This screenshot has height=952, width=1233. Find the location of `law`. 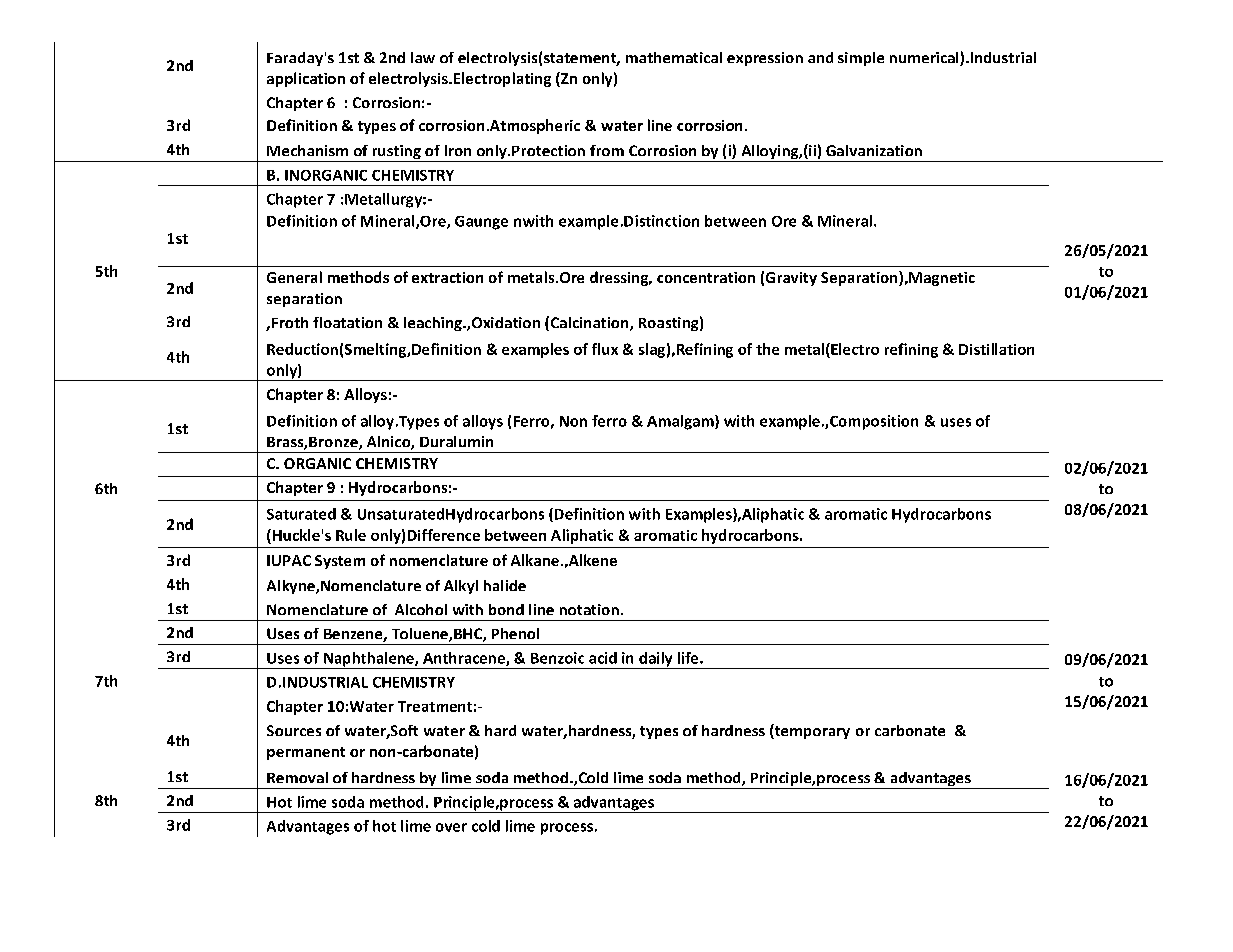

law is located at coordinates (423, 57).
